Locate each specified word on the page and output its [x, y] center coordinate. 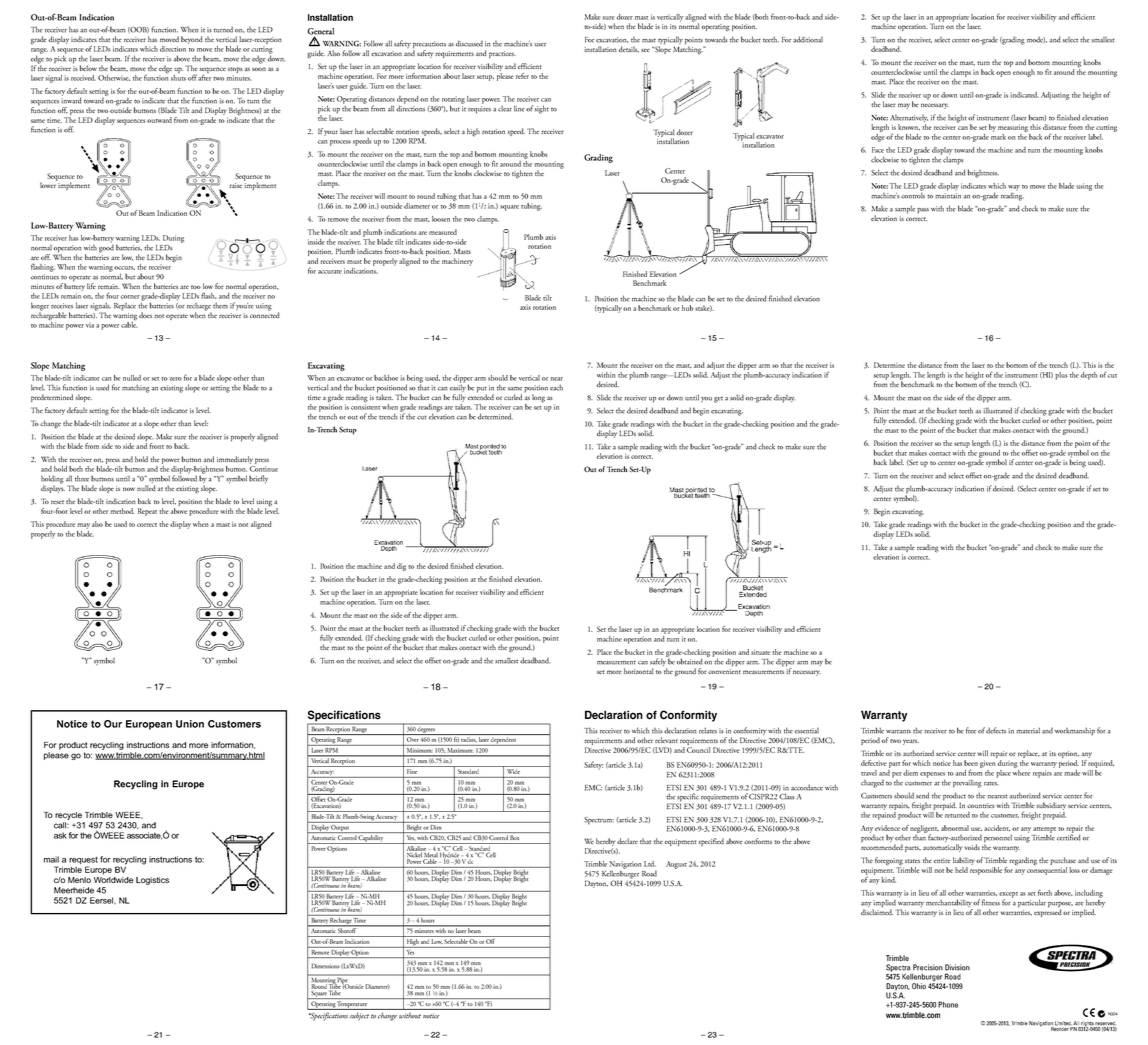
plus [1061, 376]
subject [359, 1016]
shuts [178, 76]
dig [401, 567]
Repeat [147, 512]
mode [1036, 39]
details [629, 49]
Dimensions [326, 966]
